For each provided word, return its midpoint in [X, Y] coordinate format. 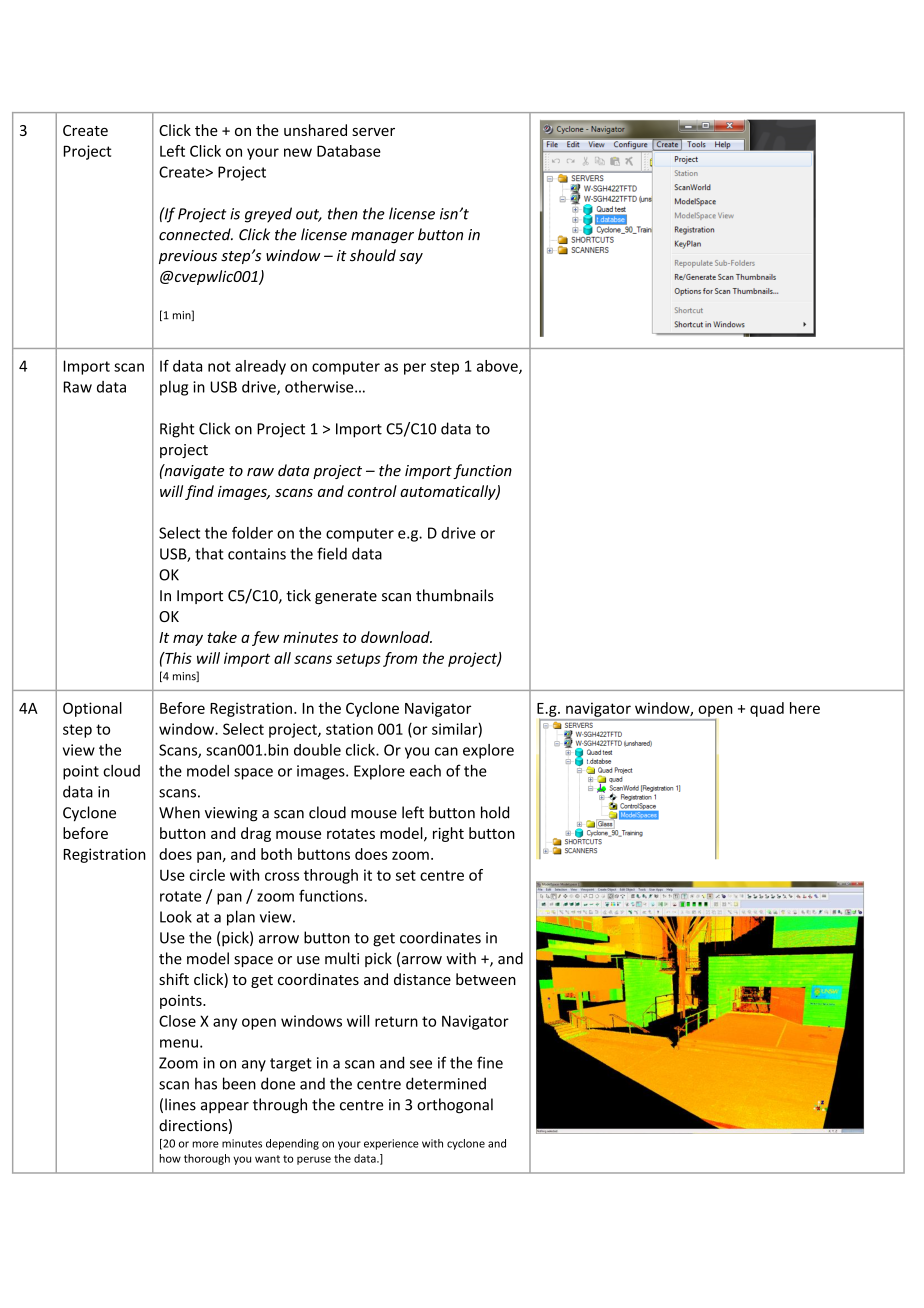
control [372, 491]
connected [196, 234]
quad [767, 709]
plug [174, 388]
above [498, 367]
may [188, 640]
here [805, 708]
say [411, 258]
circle [207, 875]
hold [495, 812]
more [205, 1144]
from [400, 659]
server [373, 132]
